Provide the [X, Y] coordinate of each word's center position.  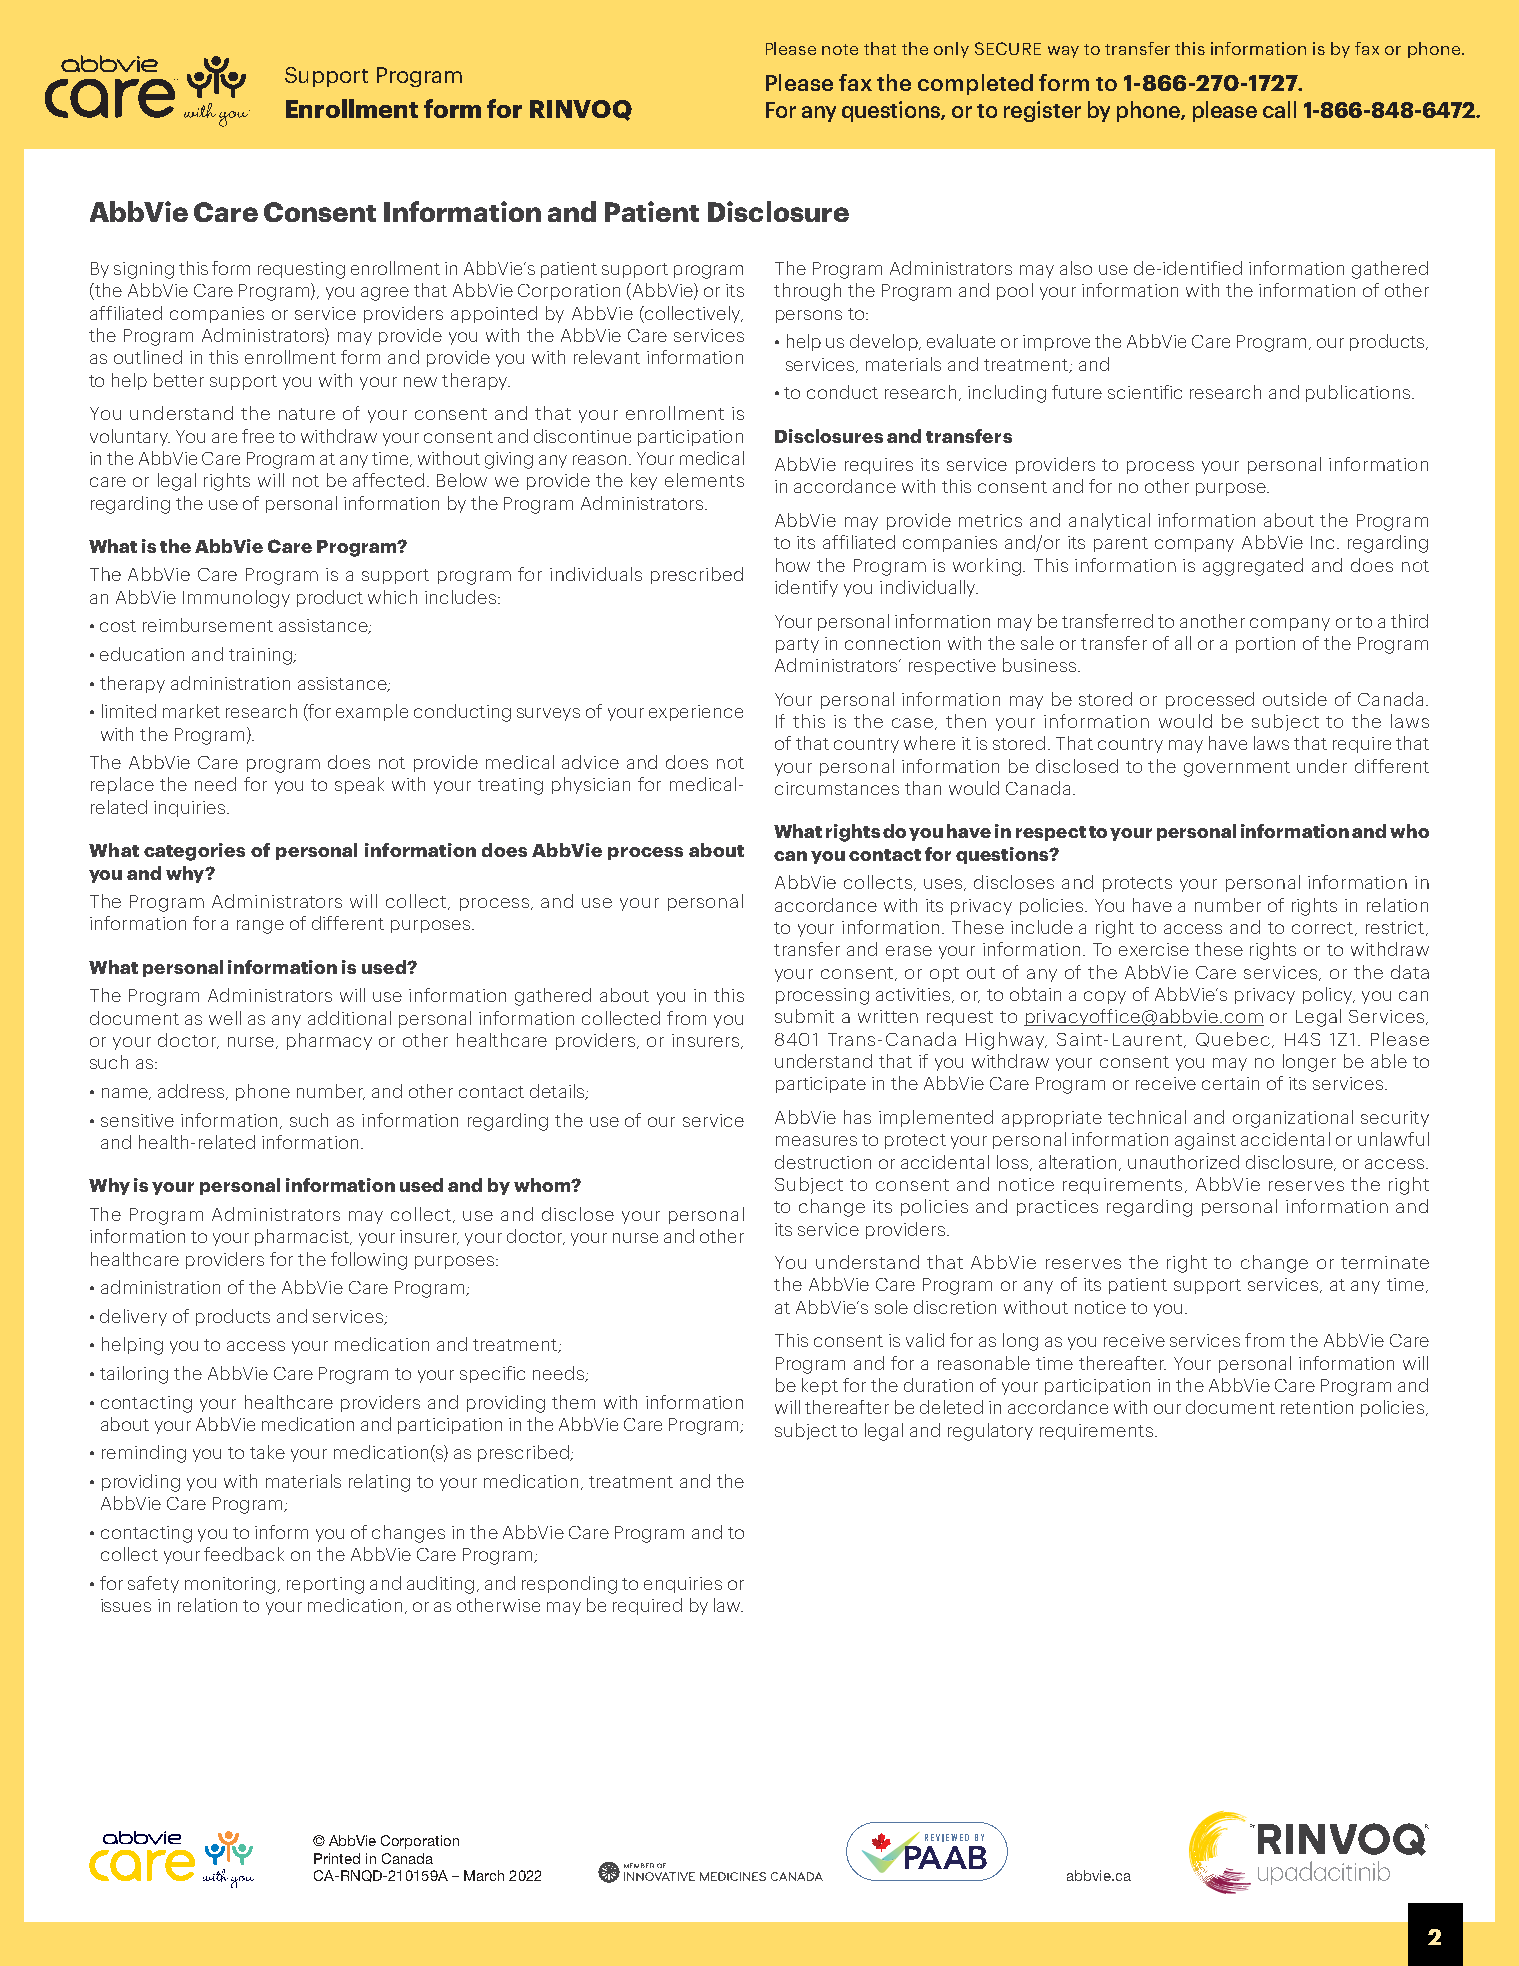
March [484, 1875]
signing [144, 270]
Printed [337, 1858]
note [840, 49]
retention [1317, 1407]
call [1279, 109]
